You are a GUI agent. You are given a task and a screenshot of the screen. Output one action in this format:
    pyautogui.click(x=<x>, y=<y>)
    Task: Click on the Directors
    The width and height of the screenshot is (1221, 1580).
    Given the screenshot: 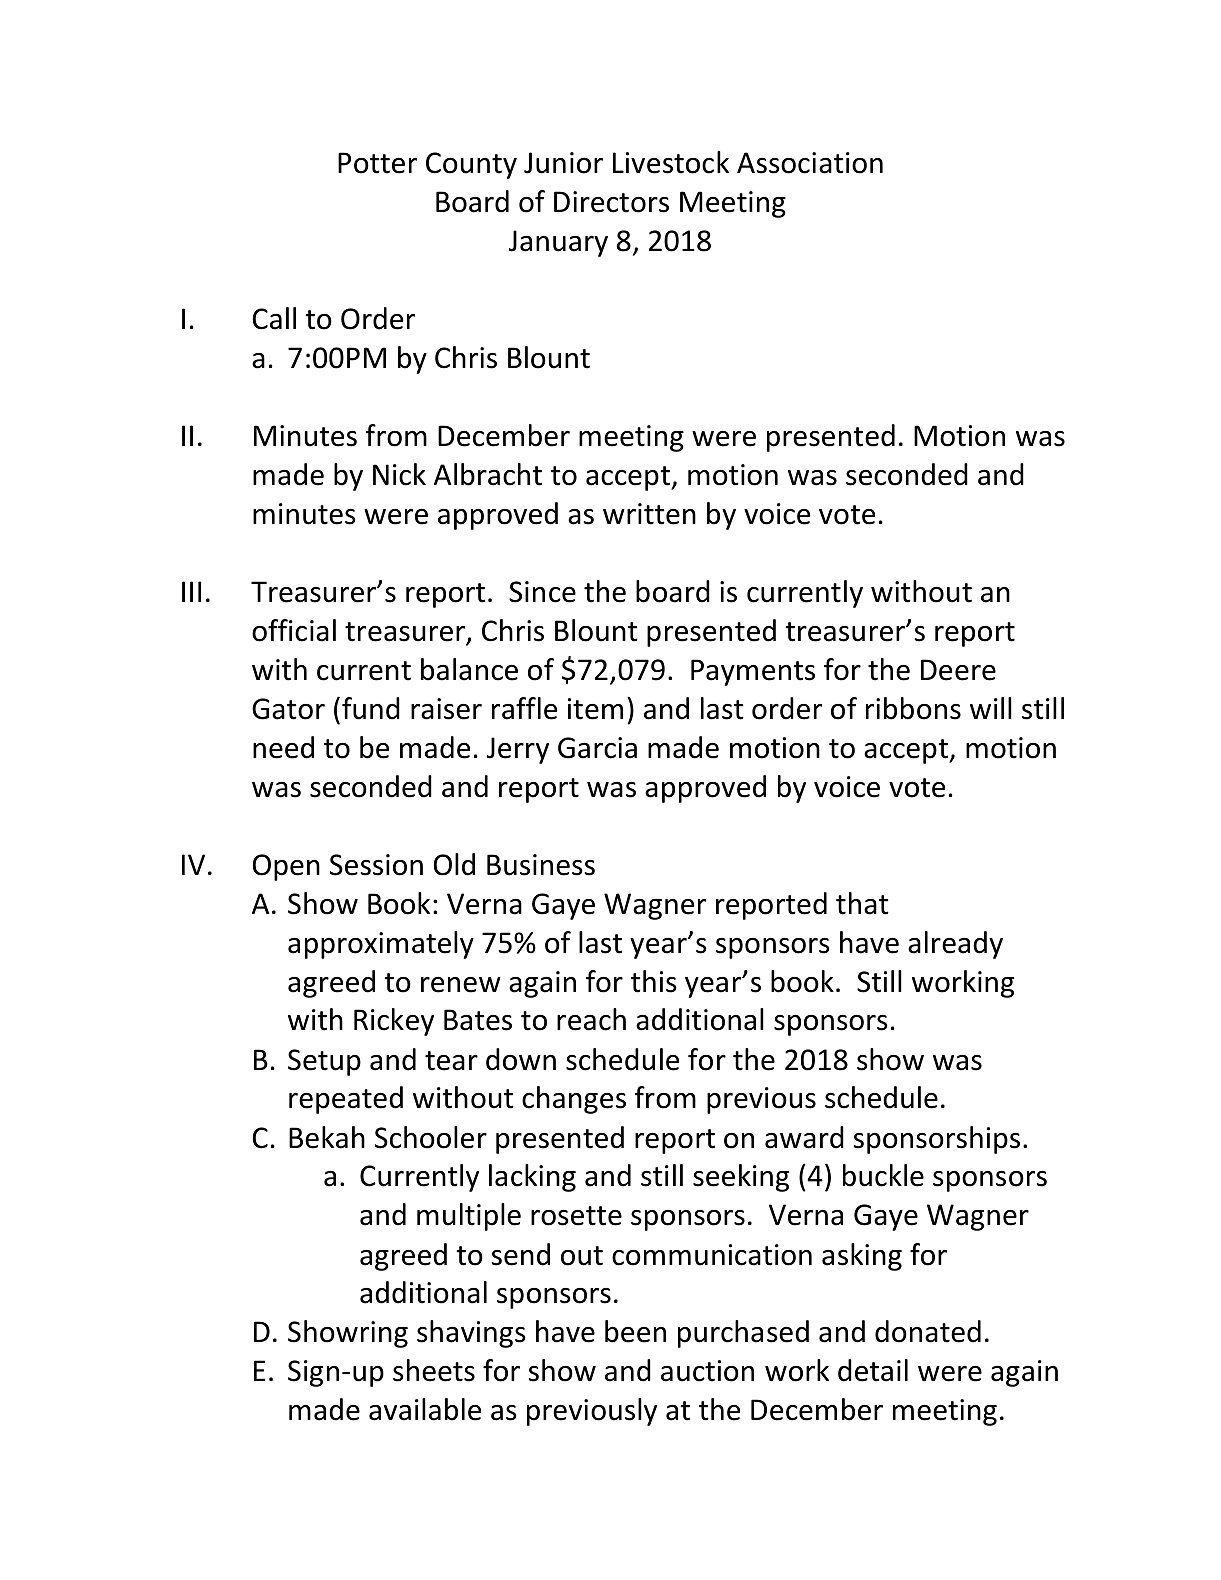 What is the action you would take?
    pyautogui.click(x=611, y=202)
